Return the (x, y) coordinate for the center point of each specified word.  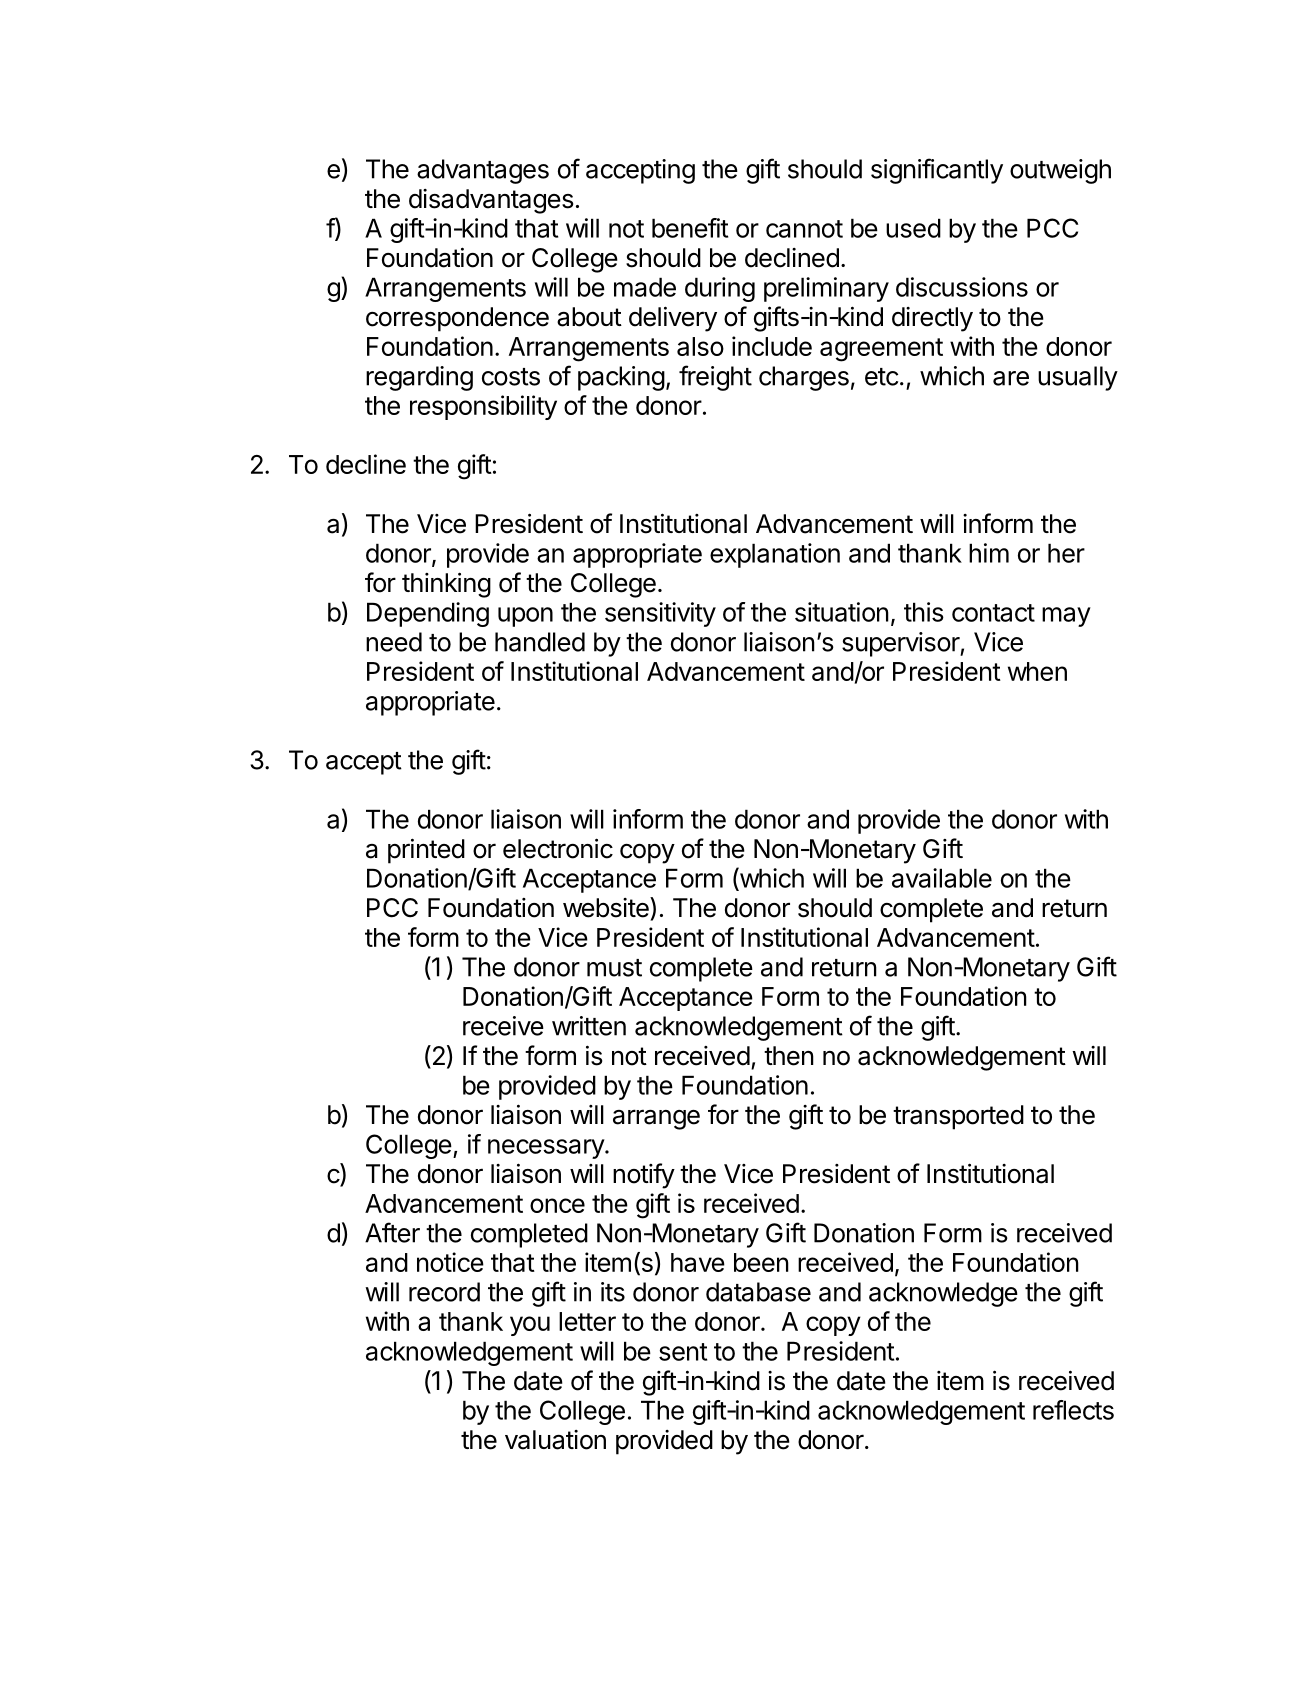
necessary (547, 1149)
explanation (775, 555)
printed (426, 851)
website (607, 907)
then (789, 1056)
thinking (446, 585)
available (942, 878)
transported (958, 1117)
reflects (1073, 1410)
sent (683, 1352)
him (989, 553)
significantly (937, 171)
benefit (690, 228)
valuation (555, 1440)
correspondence (457, 319)
